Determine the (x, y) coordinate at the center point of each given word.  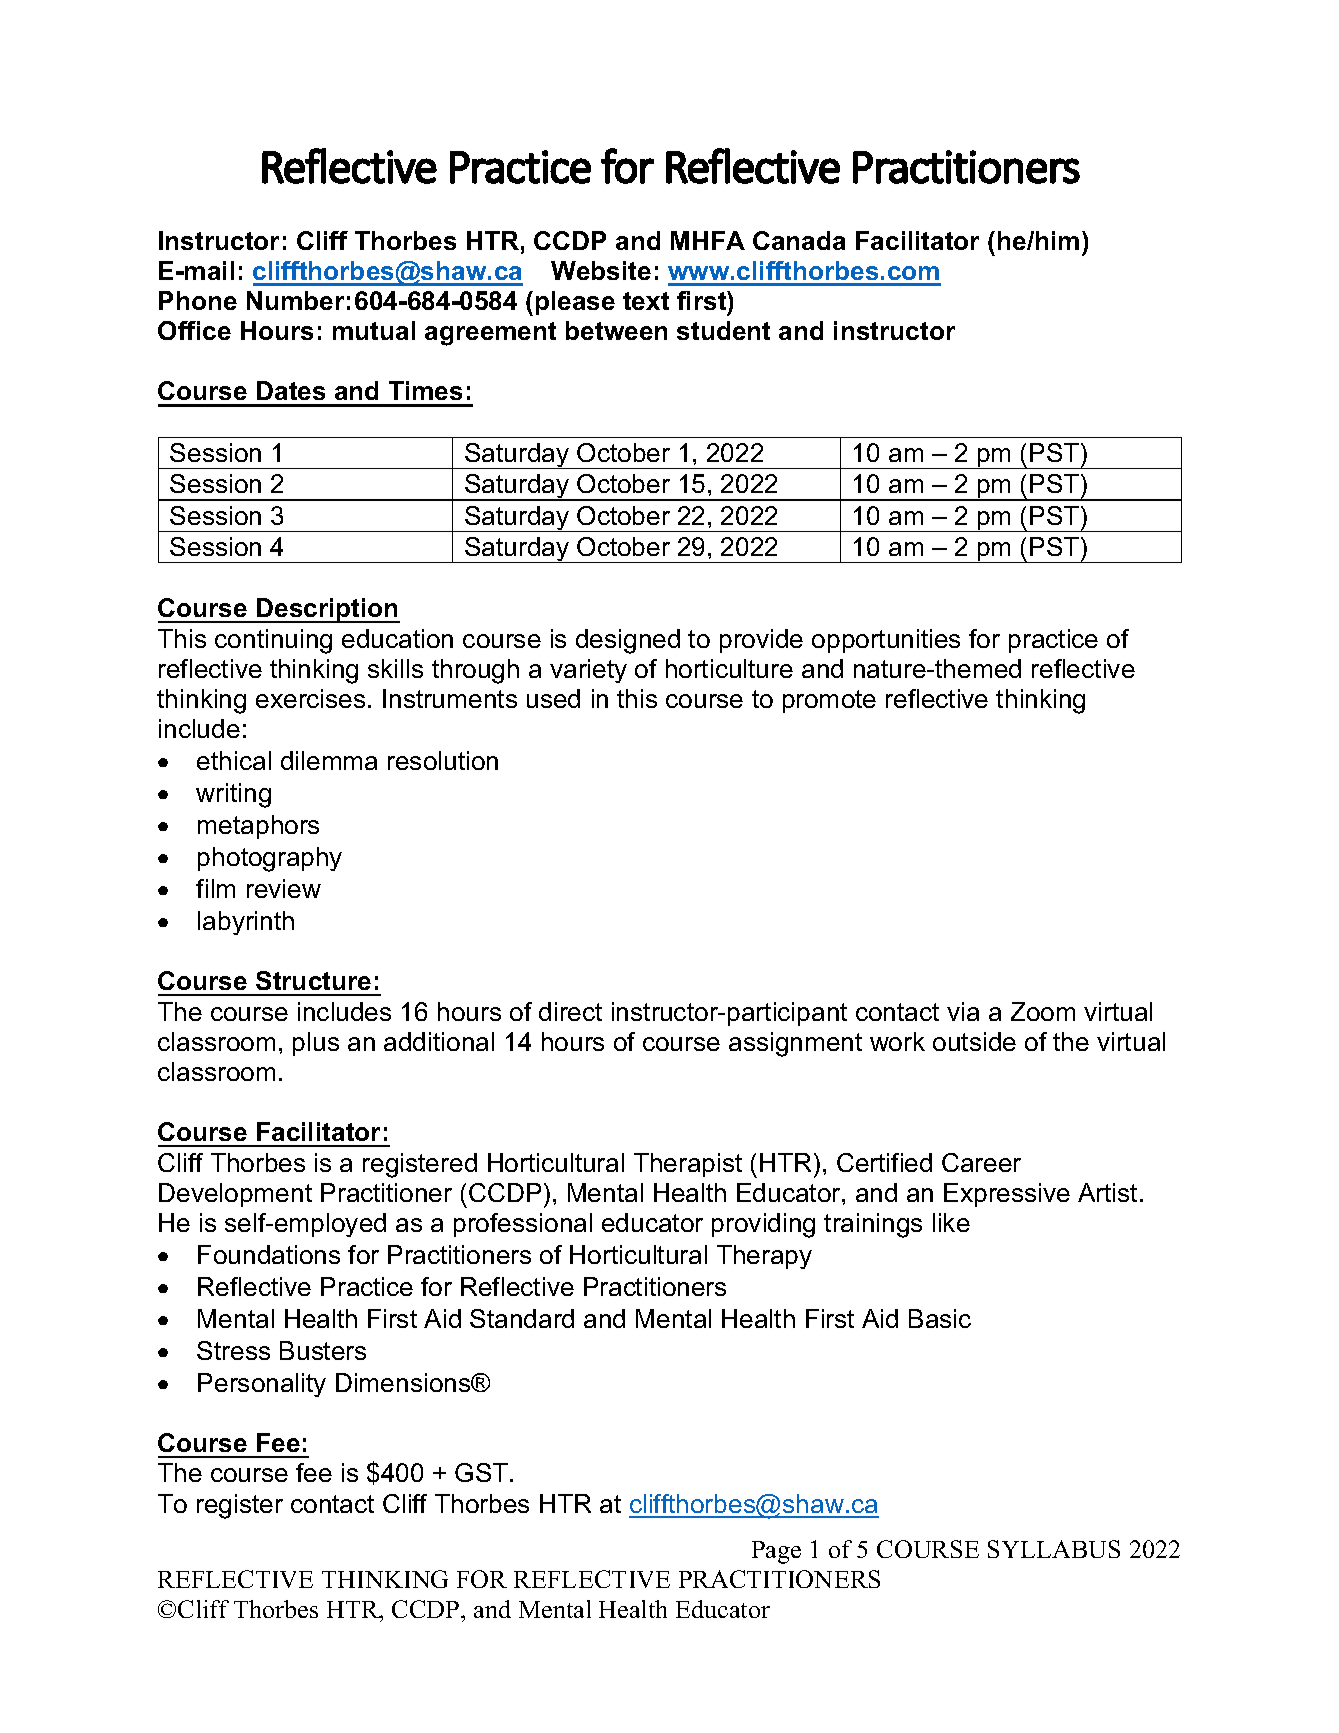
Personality (262, 1385)
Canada (799, 240)
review (284, 888)
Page (776, 1552)
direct (570, 1011)
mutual (374, 330)
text (646, 301)
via (963, 1011)
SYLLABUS (1054, 1549)
